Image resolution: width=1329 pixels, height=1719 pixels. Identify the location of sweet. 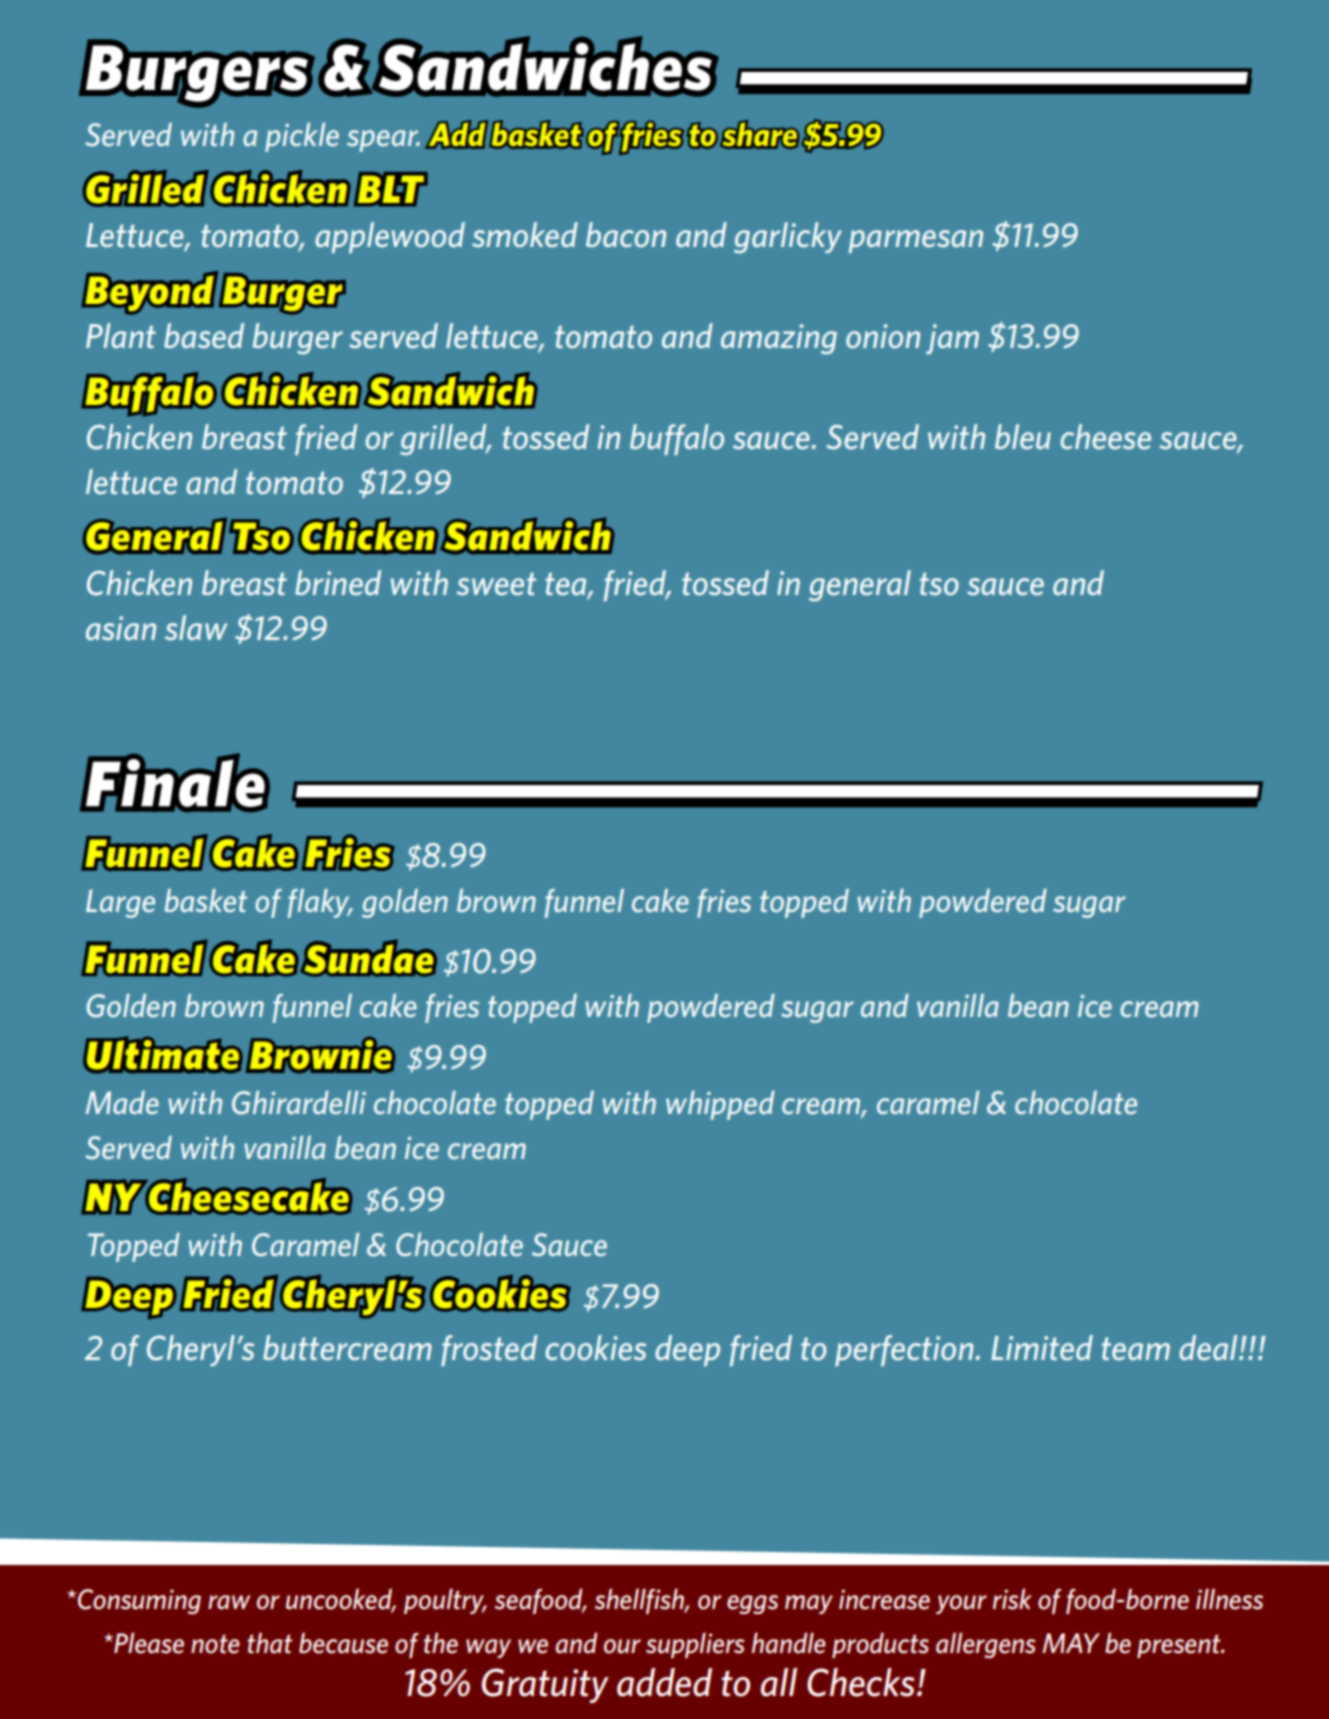
(496, 584).
